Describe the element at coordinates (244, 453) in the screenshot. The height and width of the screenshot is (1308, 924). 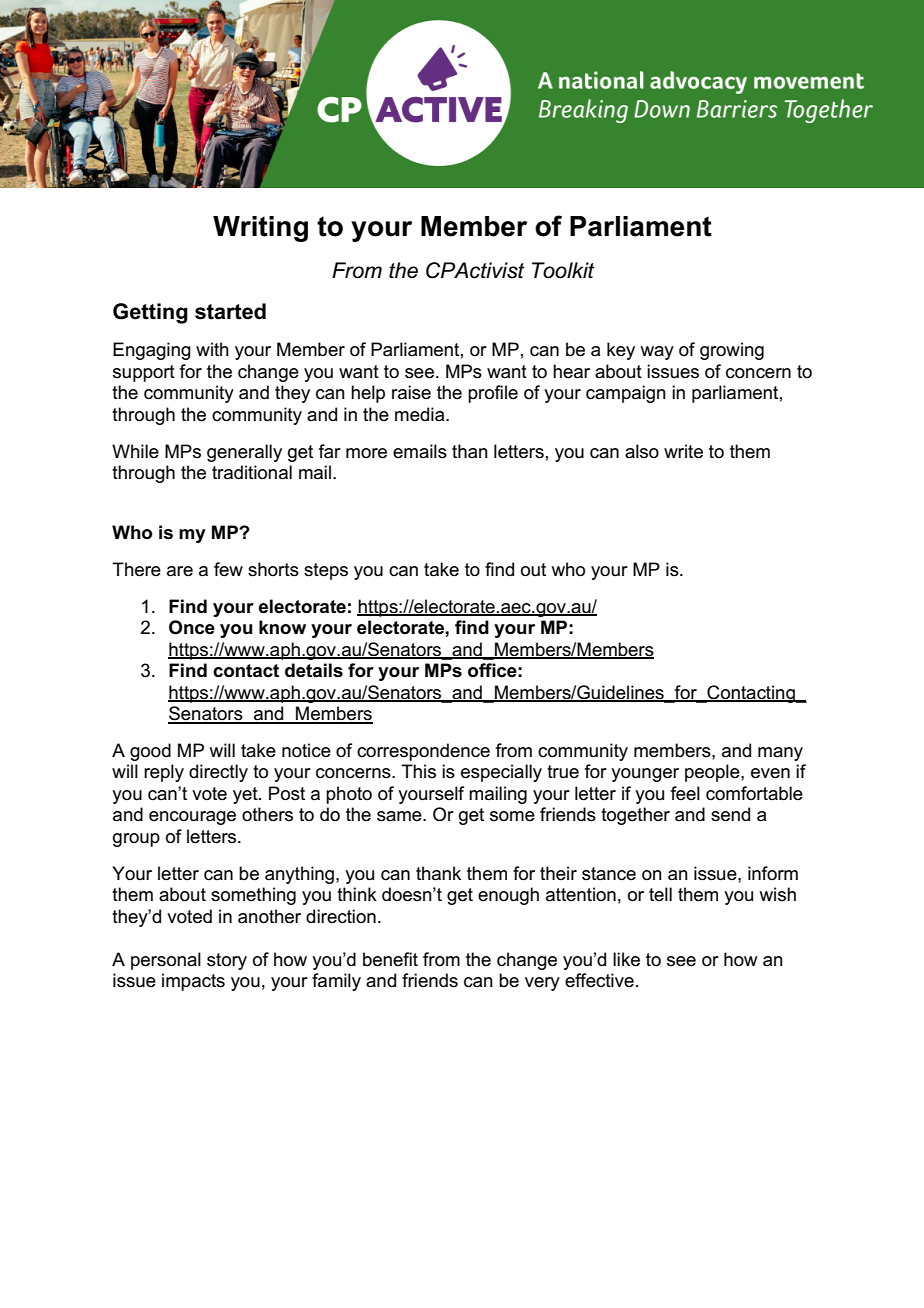
I see `generally` at that location.
